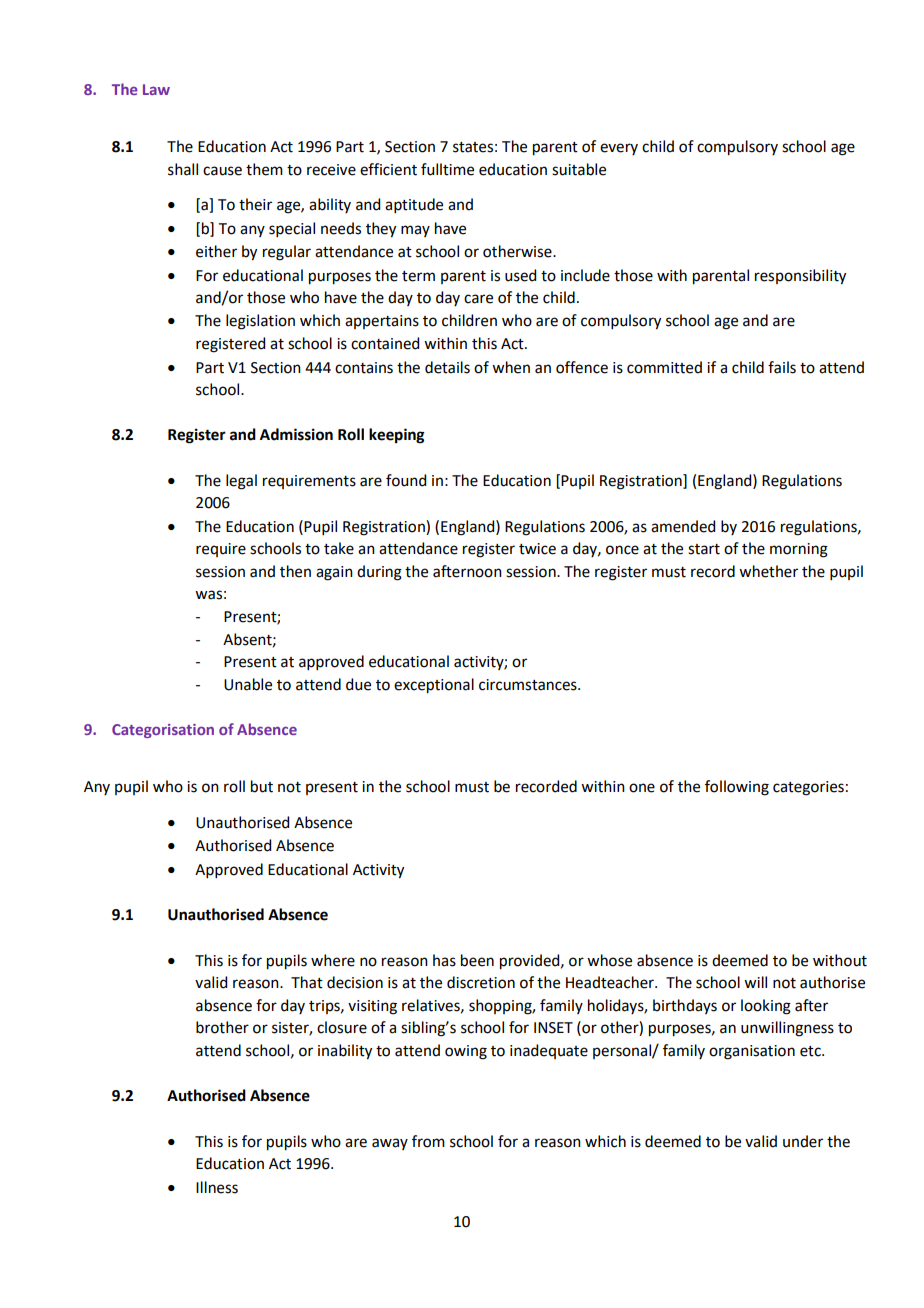 The width and height of the screenshot is (924, 1308). What do you see at coordinates (619, 149) in the screenshot?
I see `every` at bounding box center [619, 149].
